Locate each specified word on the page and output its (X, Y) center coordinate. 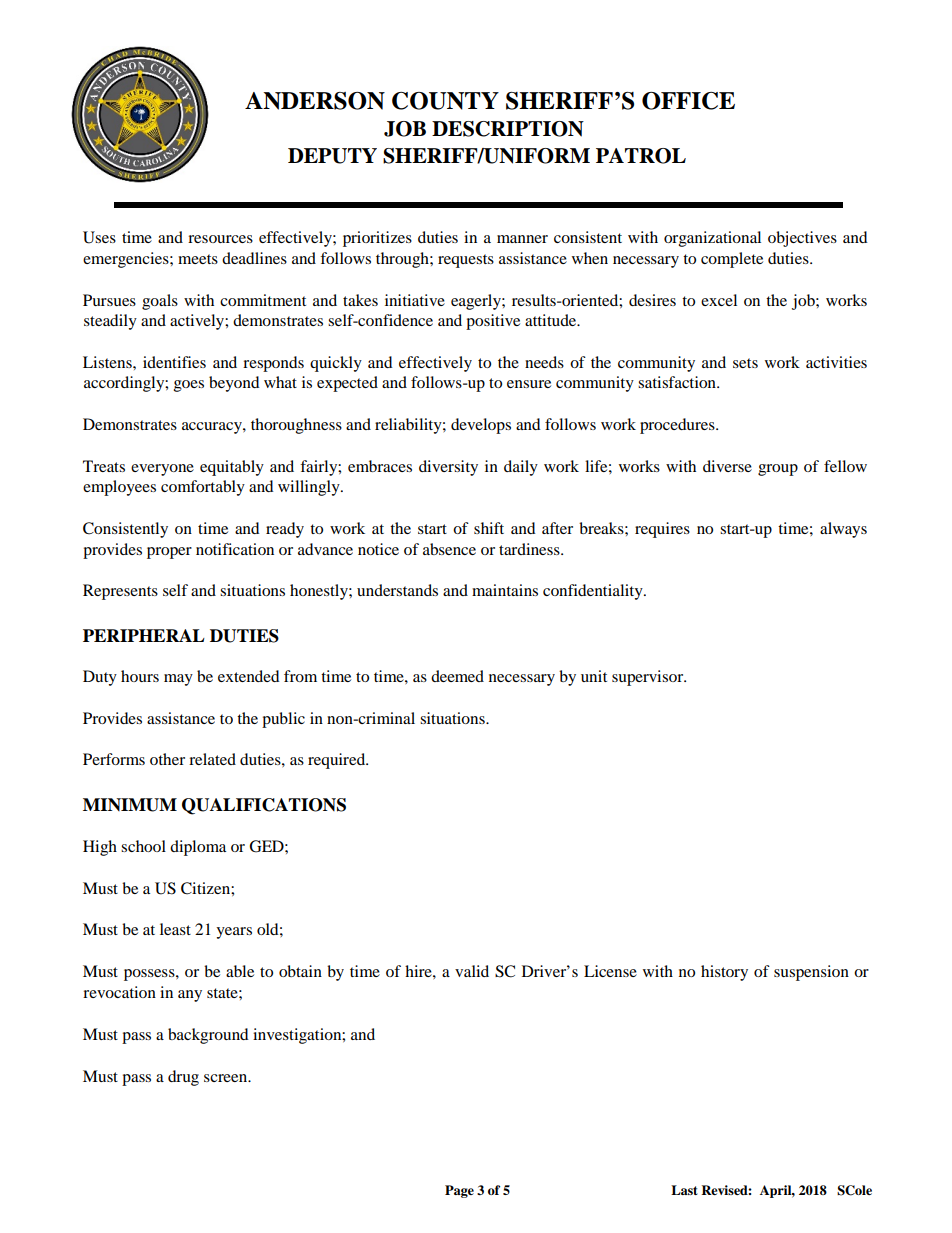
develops (481, 426)
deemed (457, 676)
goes (189, 386)
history (724, 973)
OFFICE (688, 101)
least (175, 929)
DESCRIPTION (508, 129)
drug (183, 1078)
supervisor (649, 678)
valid (472, 971)
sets (745, 363)
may (178, 680)
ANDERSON (315, 101)
